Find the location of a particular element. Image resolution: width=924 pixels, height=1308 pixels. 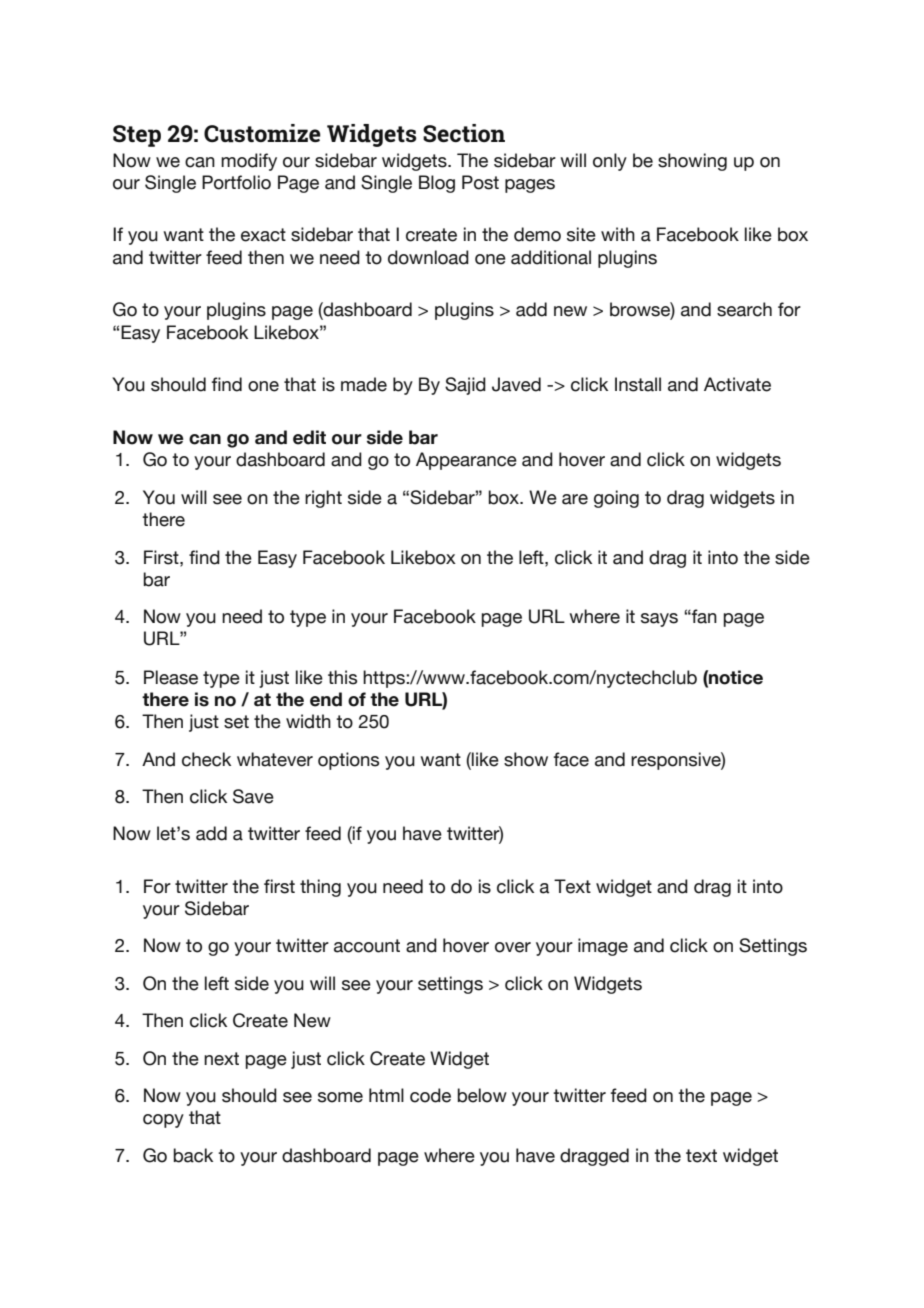

going is located at coordinates (616, 499).
